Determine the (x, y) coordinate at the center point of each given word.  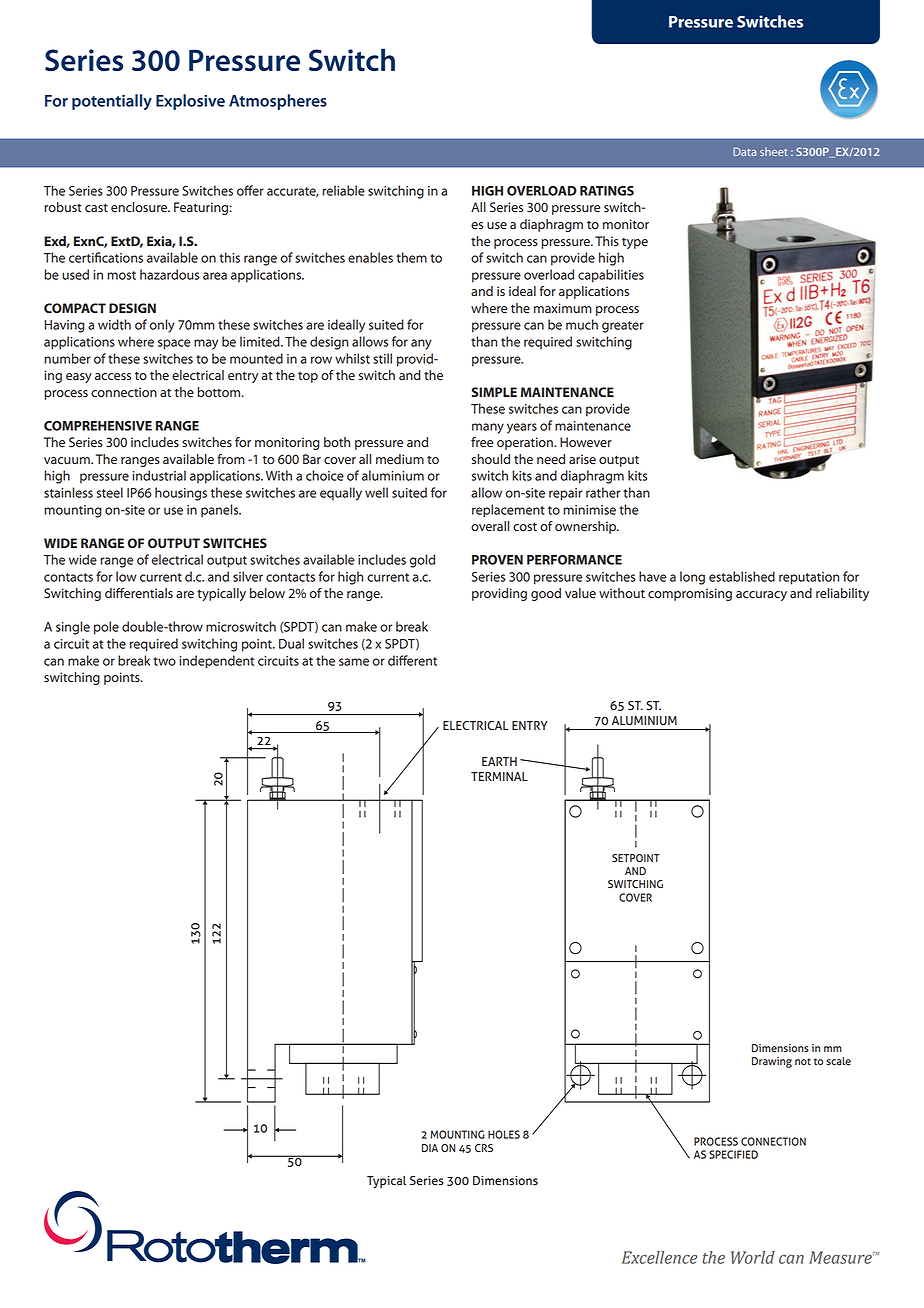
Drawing (772, 1062)
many (488, 428)
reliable (343, 190)
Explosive (190, 102)
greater (623, 327)
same (354, 662)
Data (744, 151)
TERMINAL (499, 776)
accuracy (761, 596)
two (164, 661)
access (113, 377)
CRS (484, 1148)
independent (216, 662)
